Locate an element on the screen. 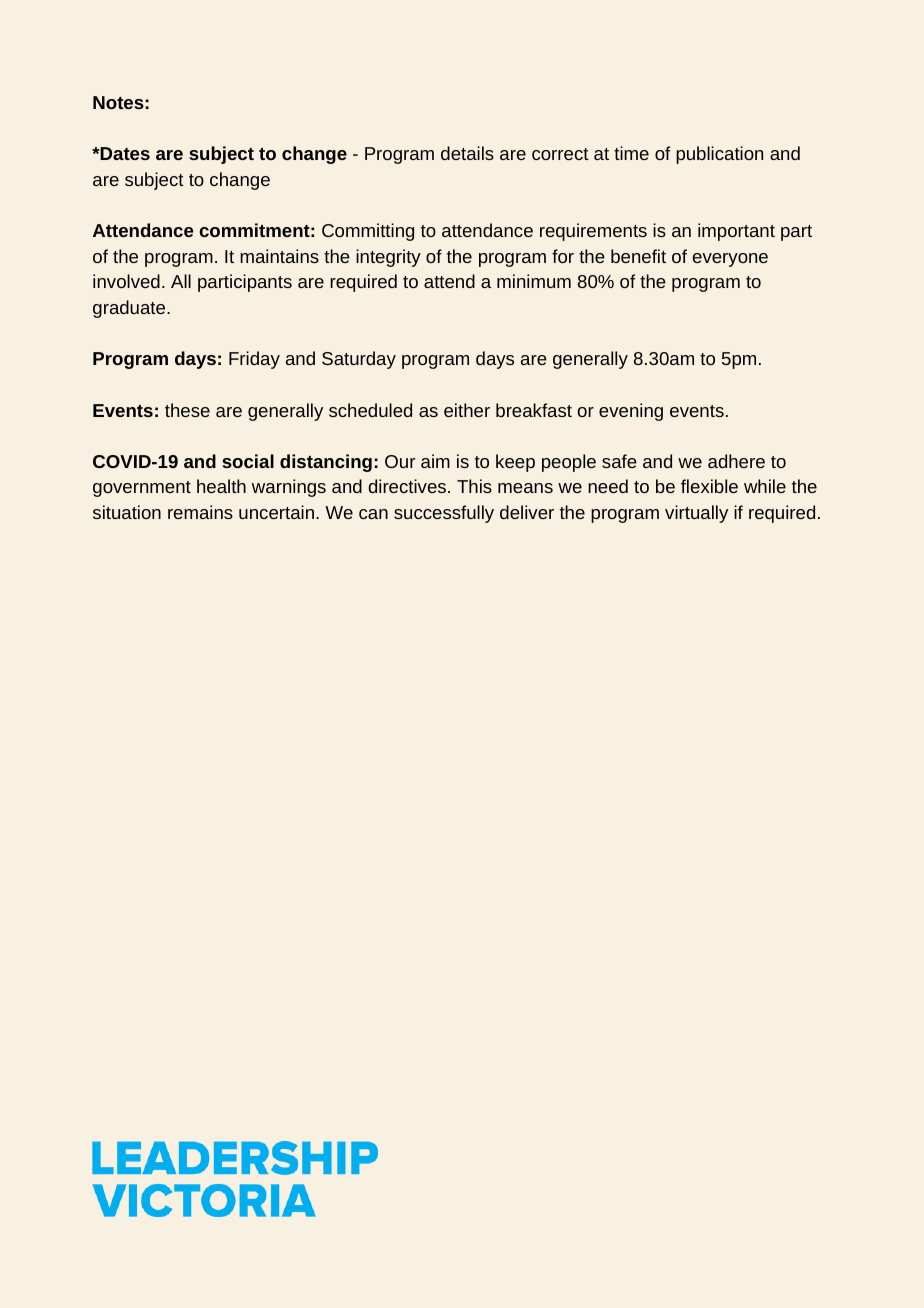 Image resolution: width=924 pixels, height=1308 pixels. correct is located at coordinates (560, 154).
